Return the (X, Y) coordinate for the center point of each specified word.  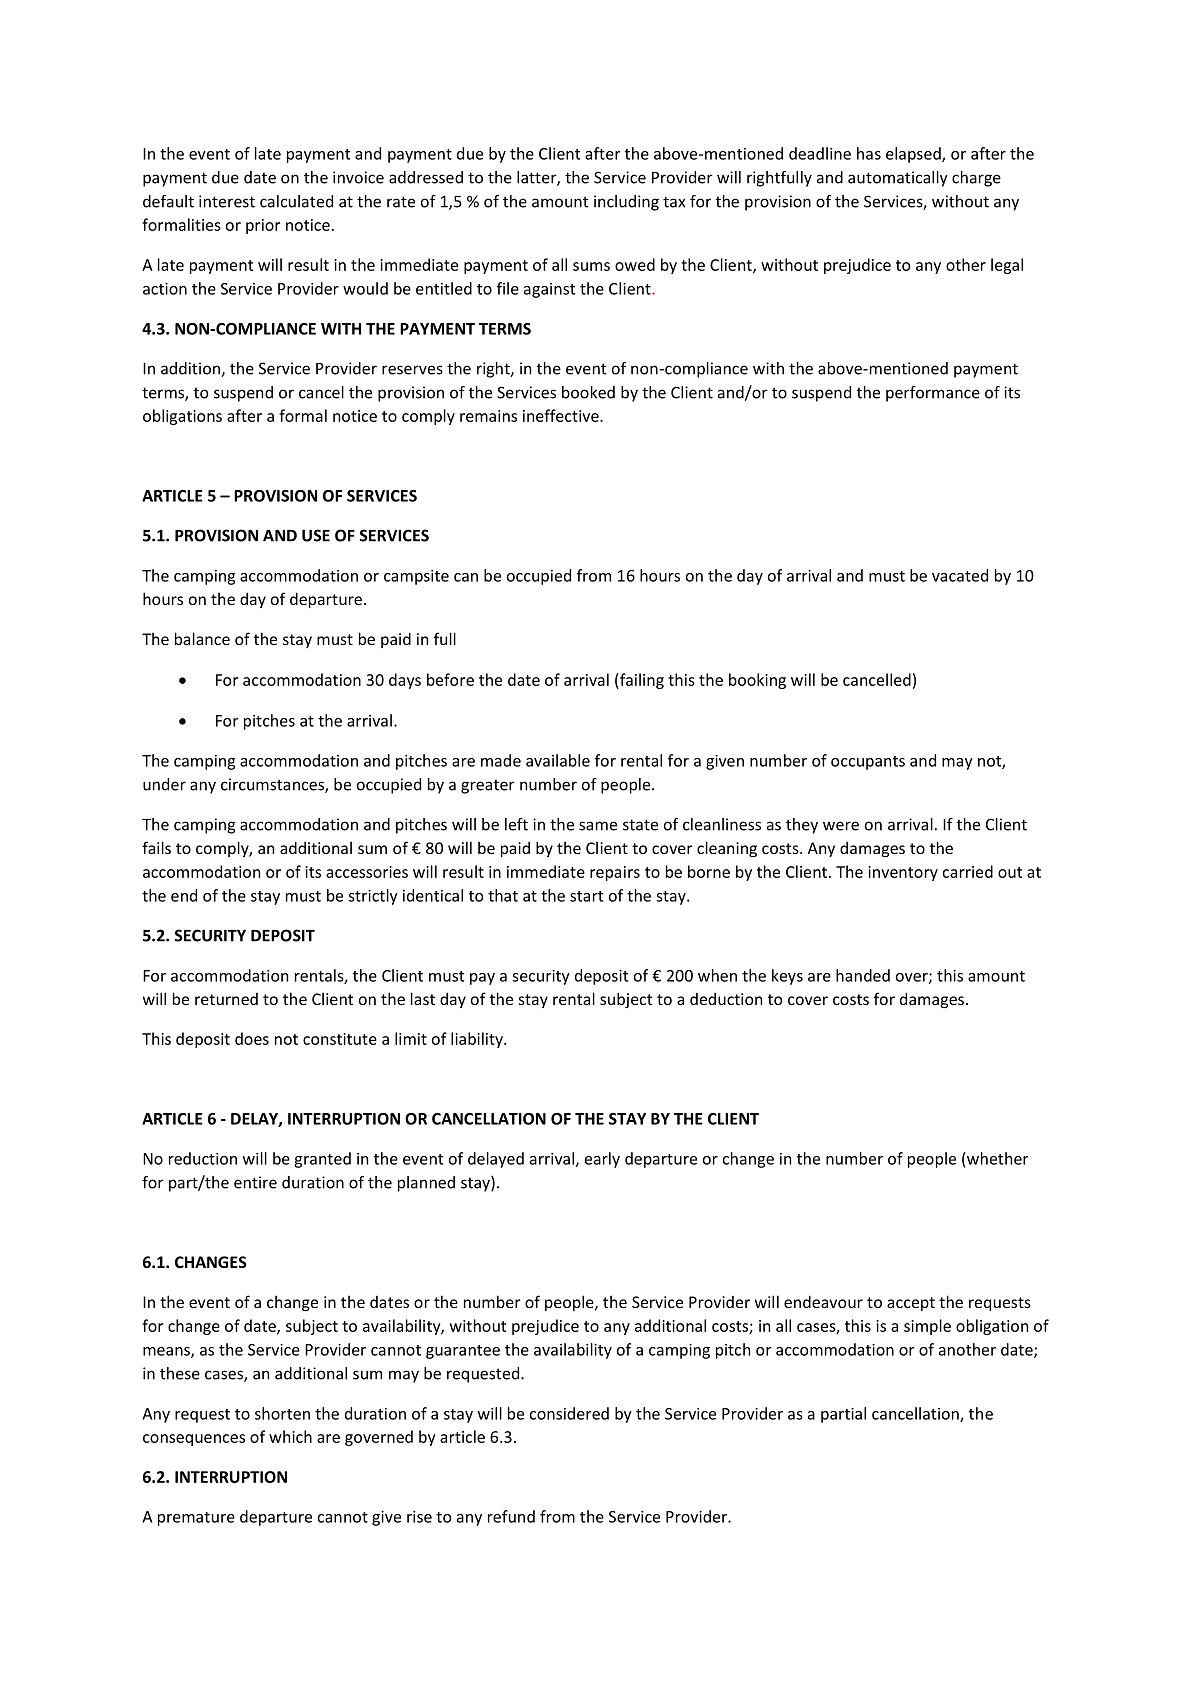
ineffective (562, 415)
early (602, 1160)
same (598, 826)
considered (569, 1413)
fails (156, 847)
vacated (960, 575)
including (626, 203)
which (290, 1436)
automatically (898, 179)
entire (255, 1182)
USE (316, 535)
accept (911, 1304)
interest (227, 201)
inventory (903, 873)
